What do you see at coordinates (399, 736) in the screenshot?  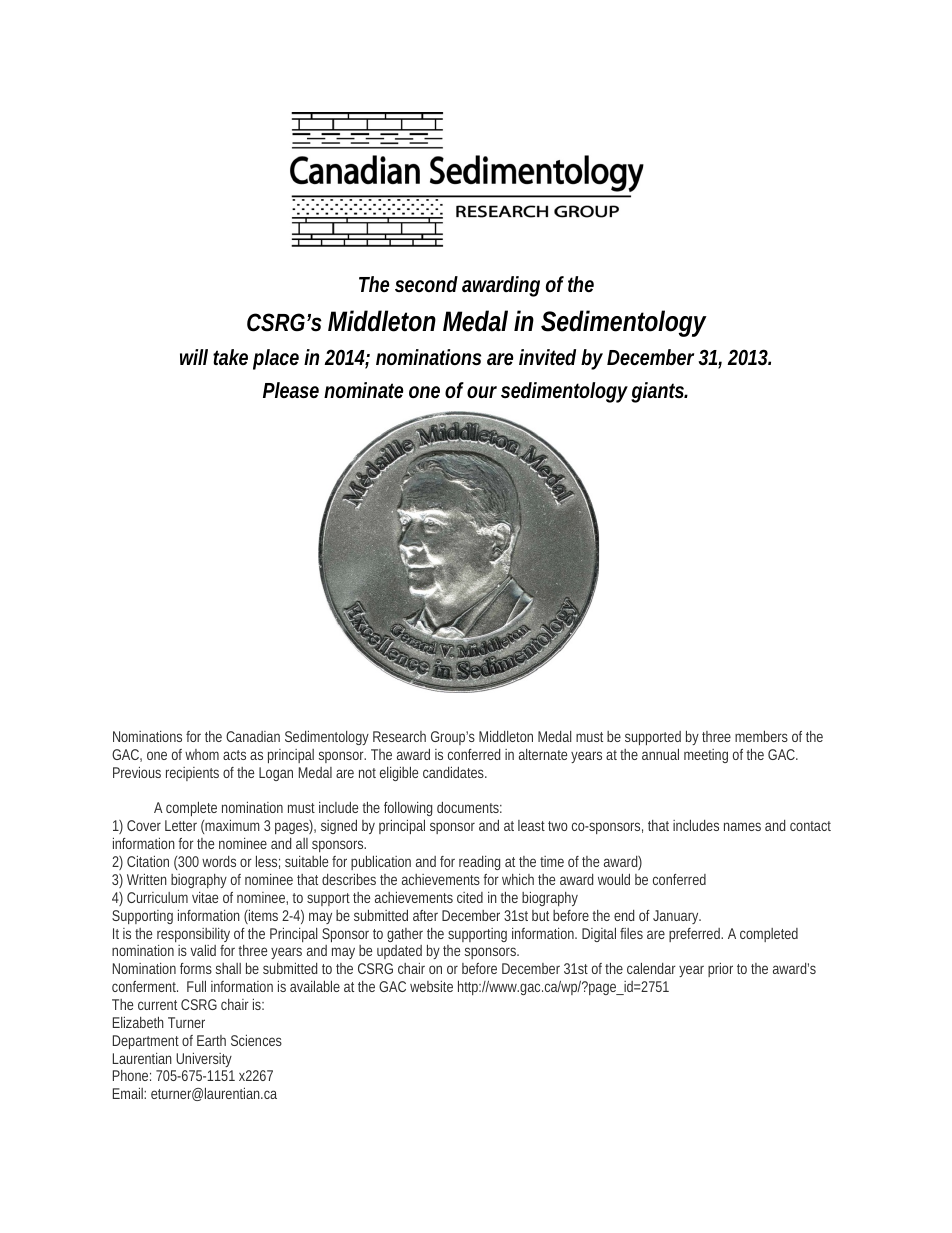 I see `Research` at bounding box center [399, 736].
